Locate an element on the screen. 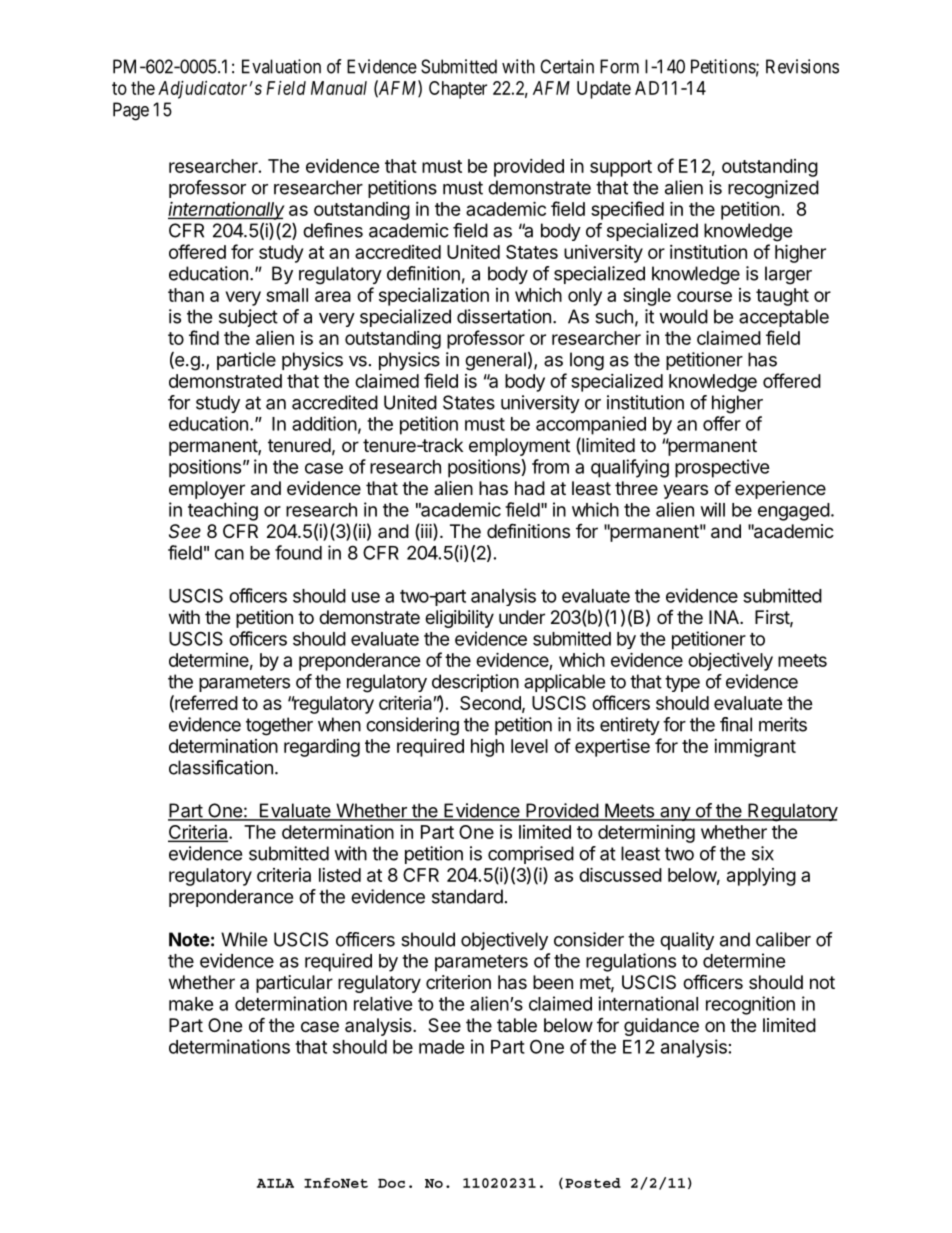 The height and width of the screenshot is (1233, 952). final is located at coordinates (736, 724).
